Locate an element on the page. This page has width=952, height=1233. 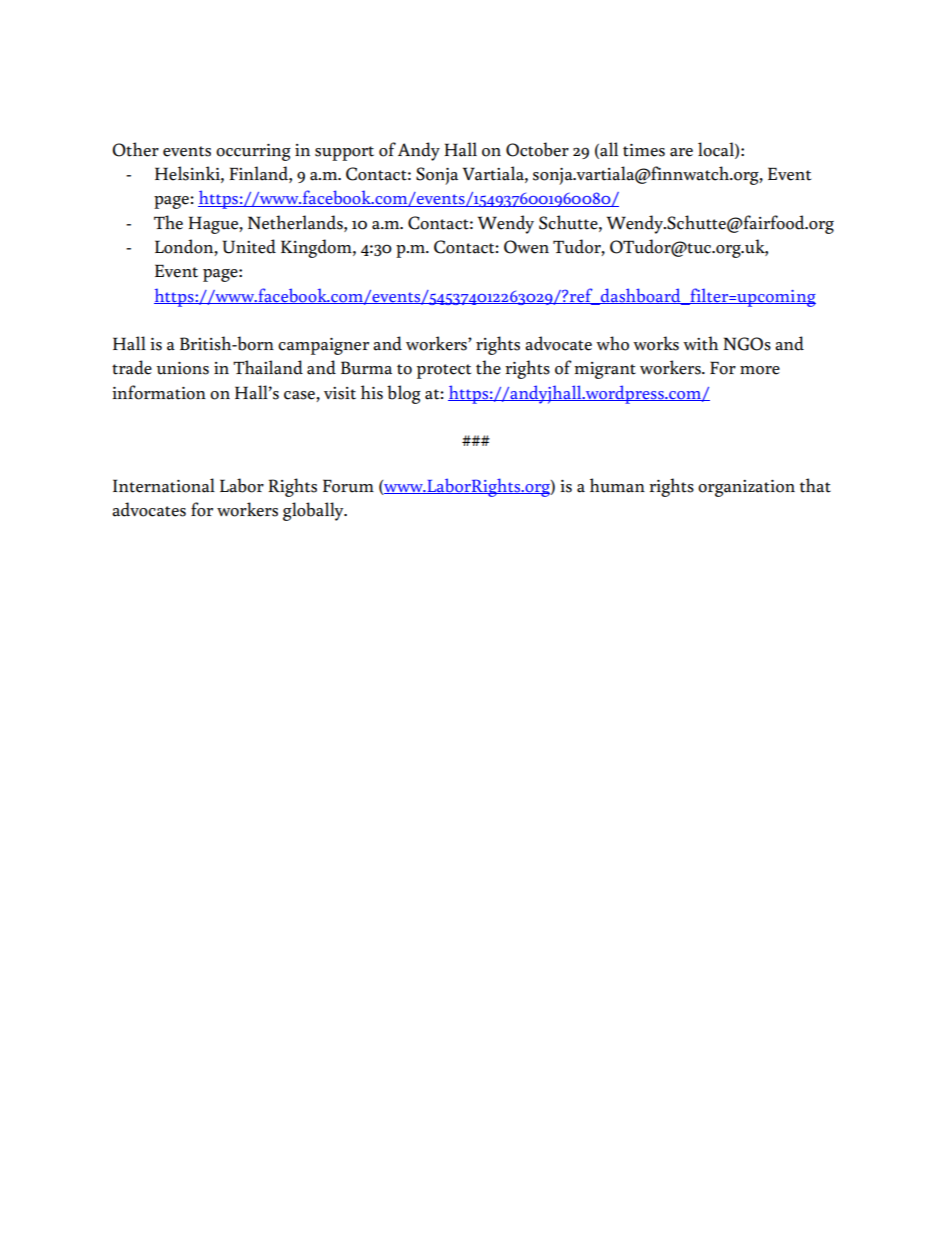
International is located at coordinates (164, 485).
